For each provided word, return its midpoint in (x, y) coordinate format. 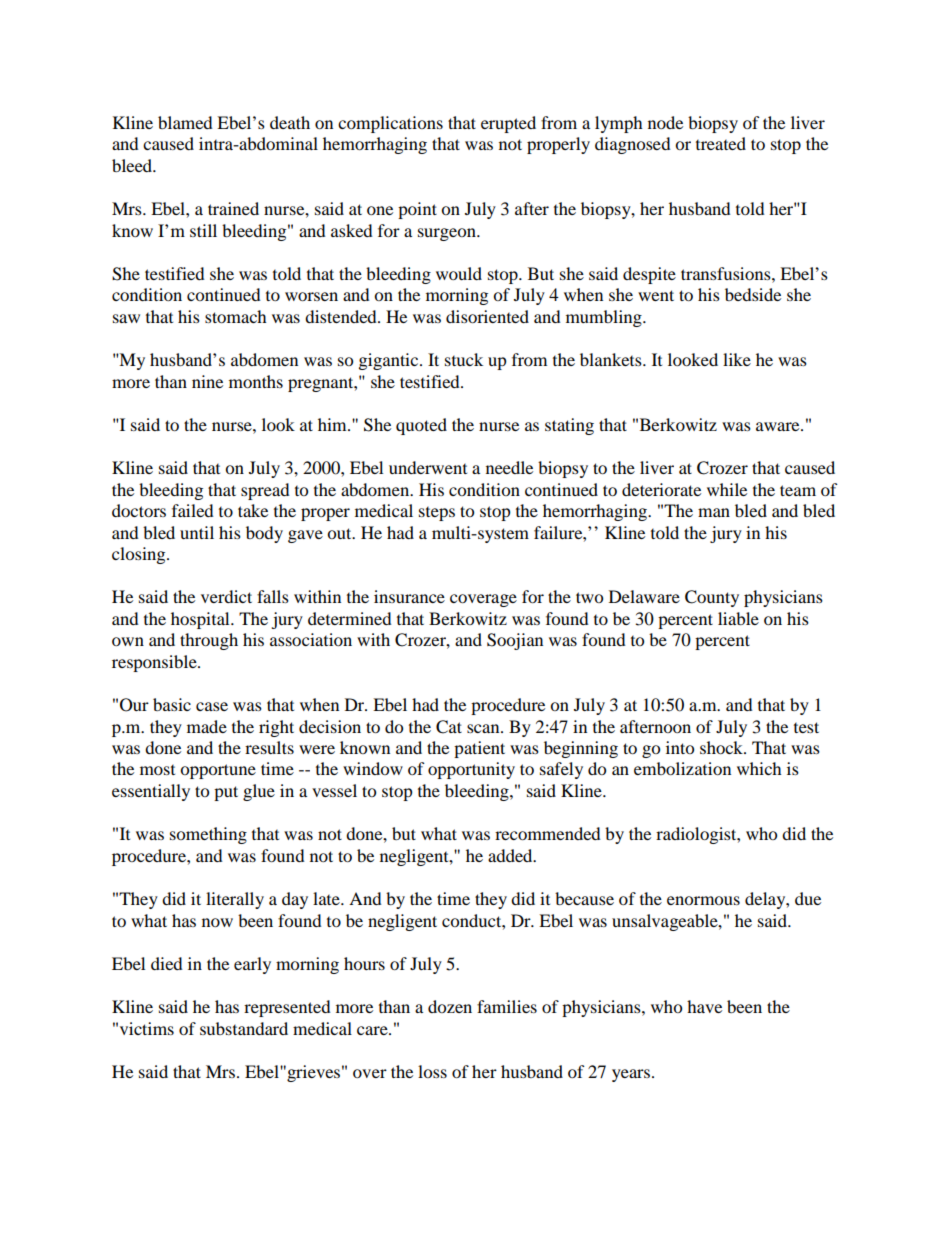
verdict (226, 596)
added (511, 855)
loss (432, 1071)
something (208, 835)
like (737, 359)
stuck (464, 359)
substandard (244, 1028)
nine (207, 381)
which (759, 768)
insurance (409, 596)
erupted (508, 124)
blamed (185, 122)
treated (721, 143)
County (712, 598)
